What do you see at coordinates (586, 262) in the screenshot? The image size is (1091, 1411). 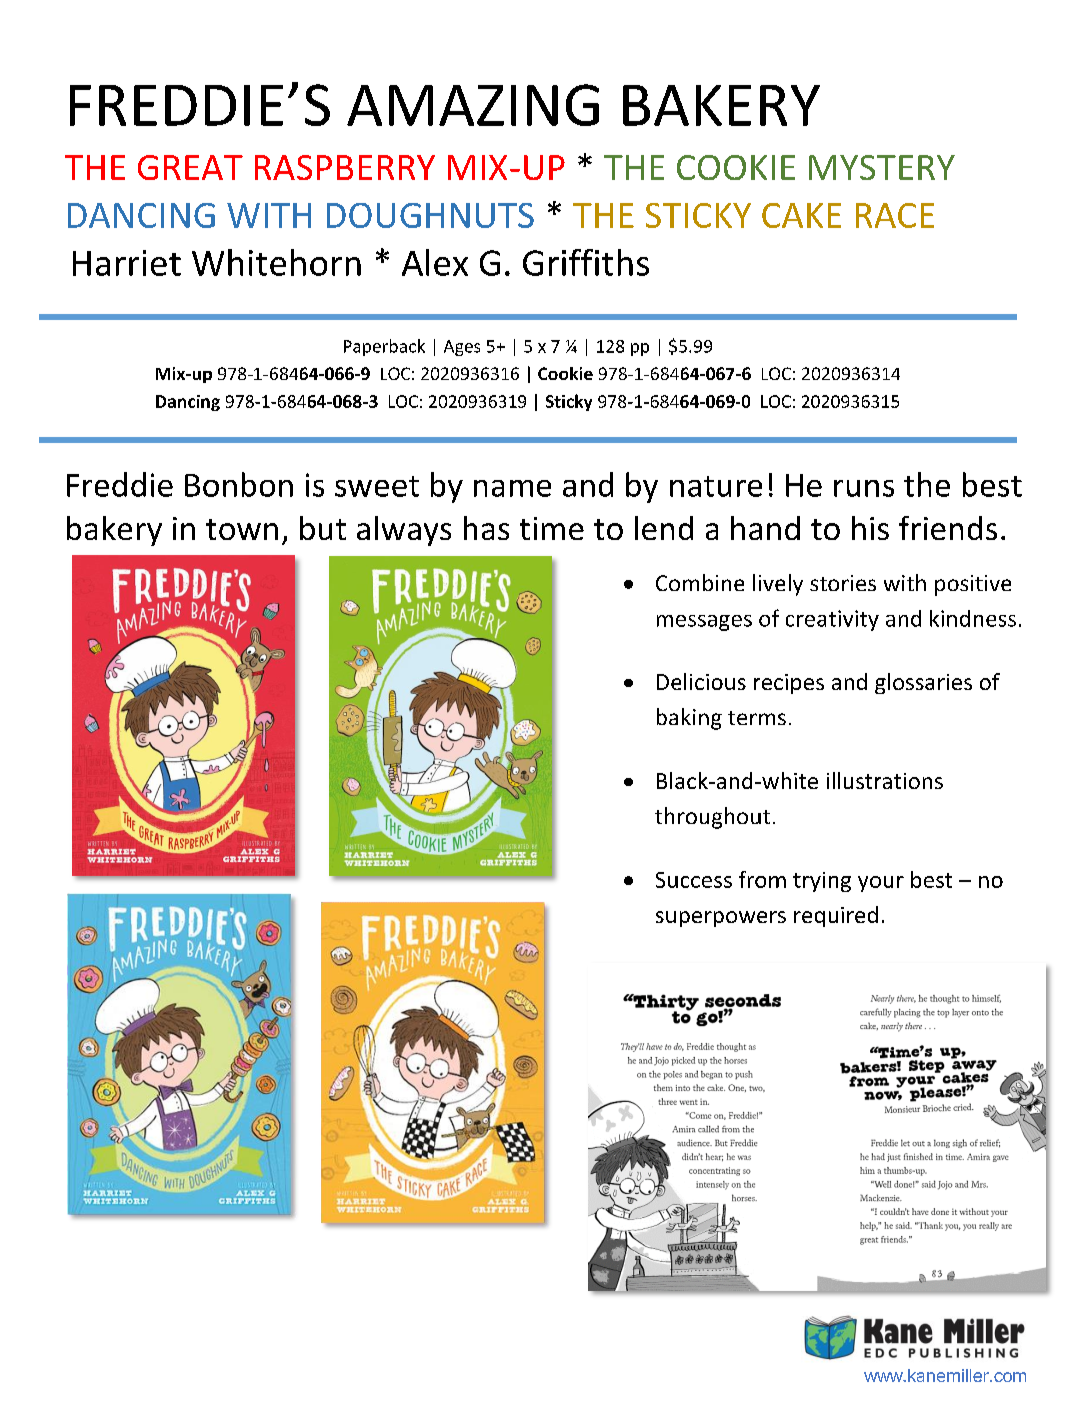 I see `Griffiths` at bounding box center [586, 262].
